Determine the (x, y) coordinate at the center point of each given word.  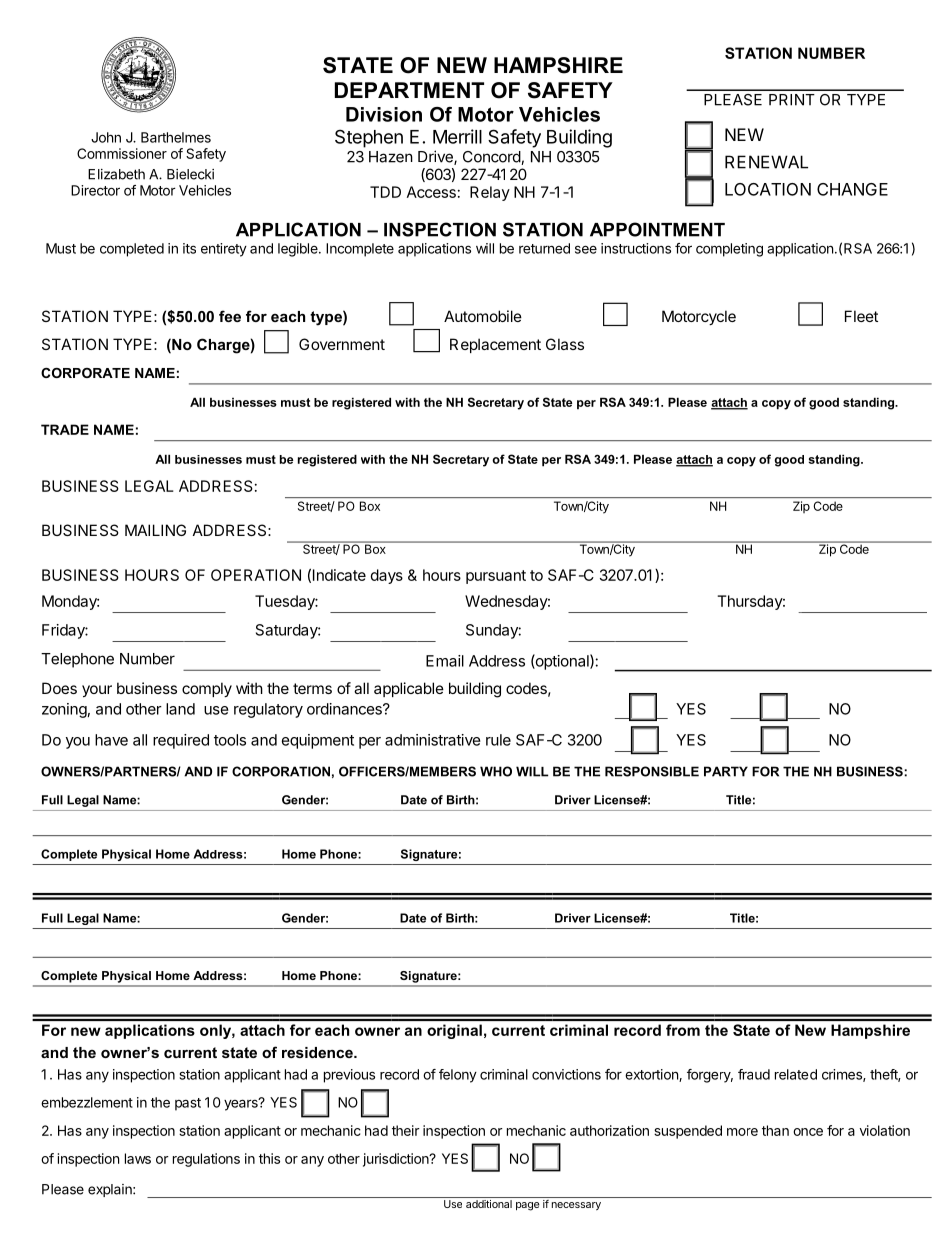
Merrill (457, 136)
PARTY (726, 771)
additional (489, 1204)
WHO (496, 771)
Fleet (861, 316)
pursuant (496, 577)
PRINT (792, 100)
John (106, 137)
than (775, 1130)
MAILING (155, 530)
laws (138, 1158)
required (181, 741)
